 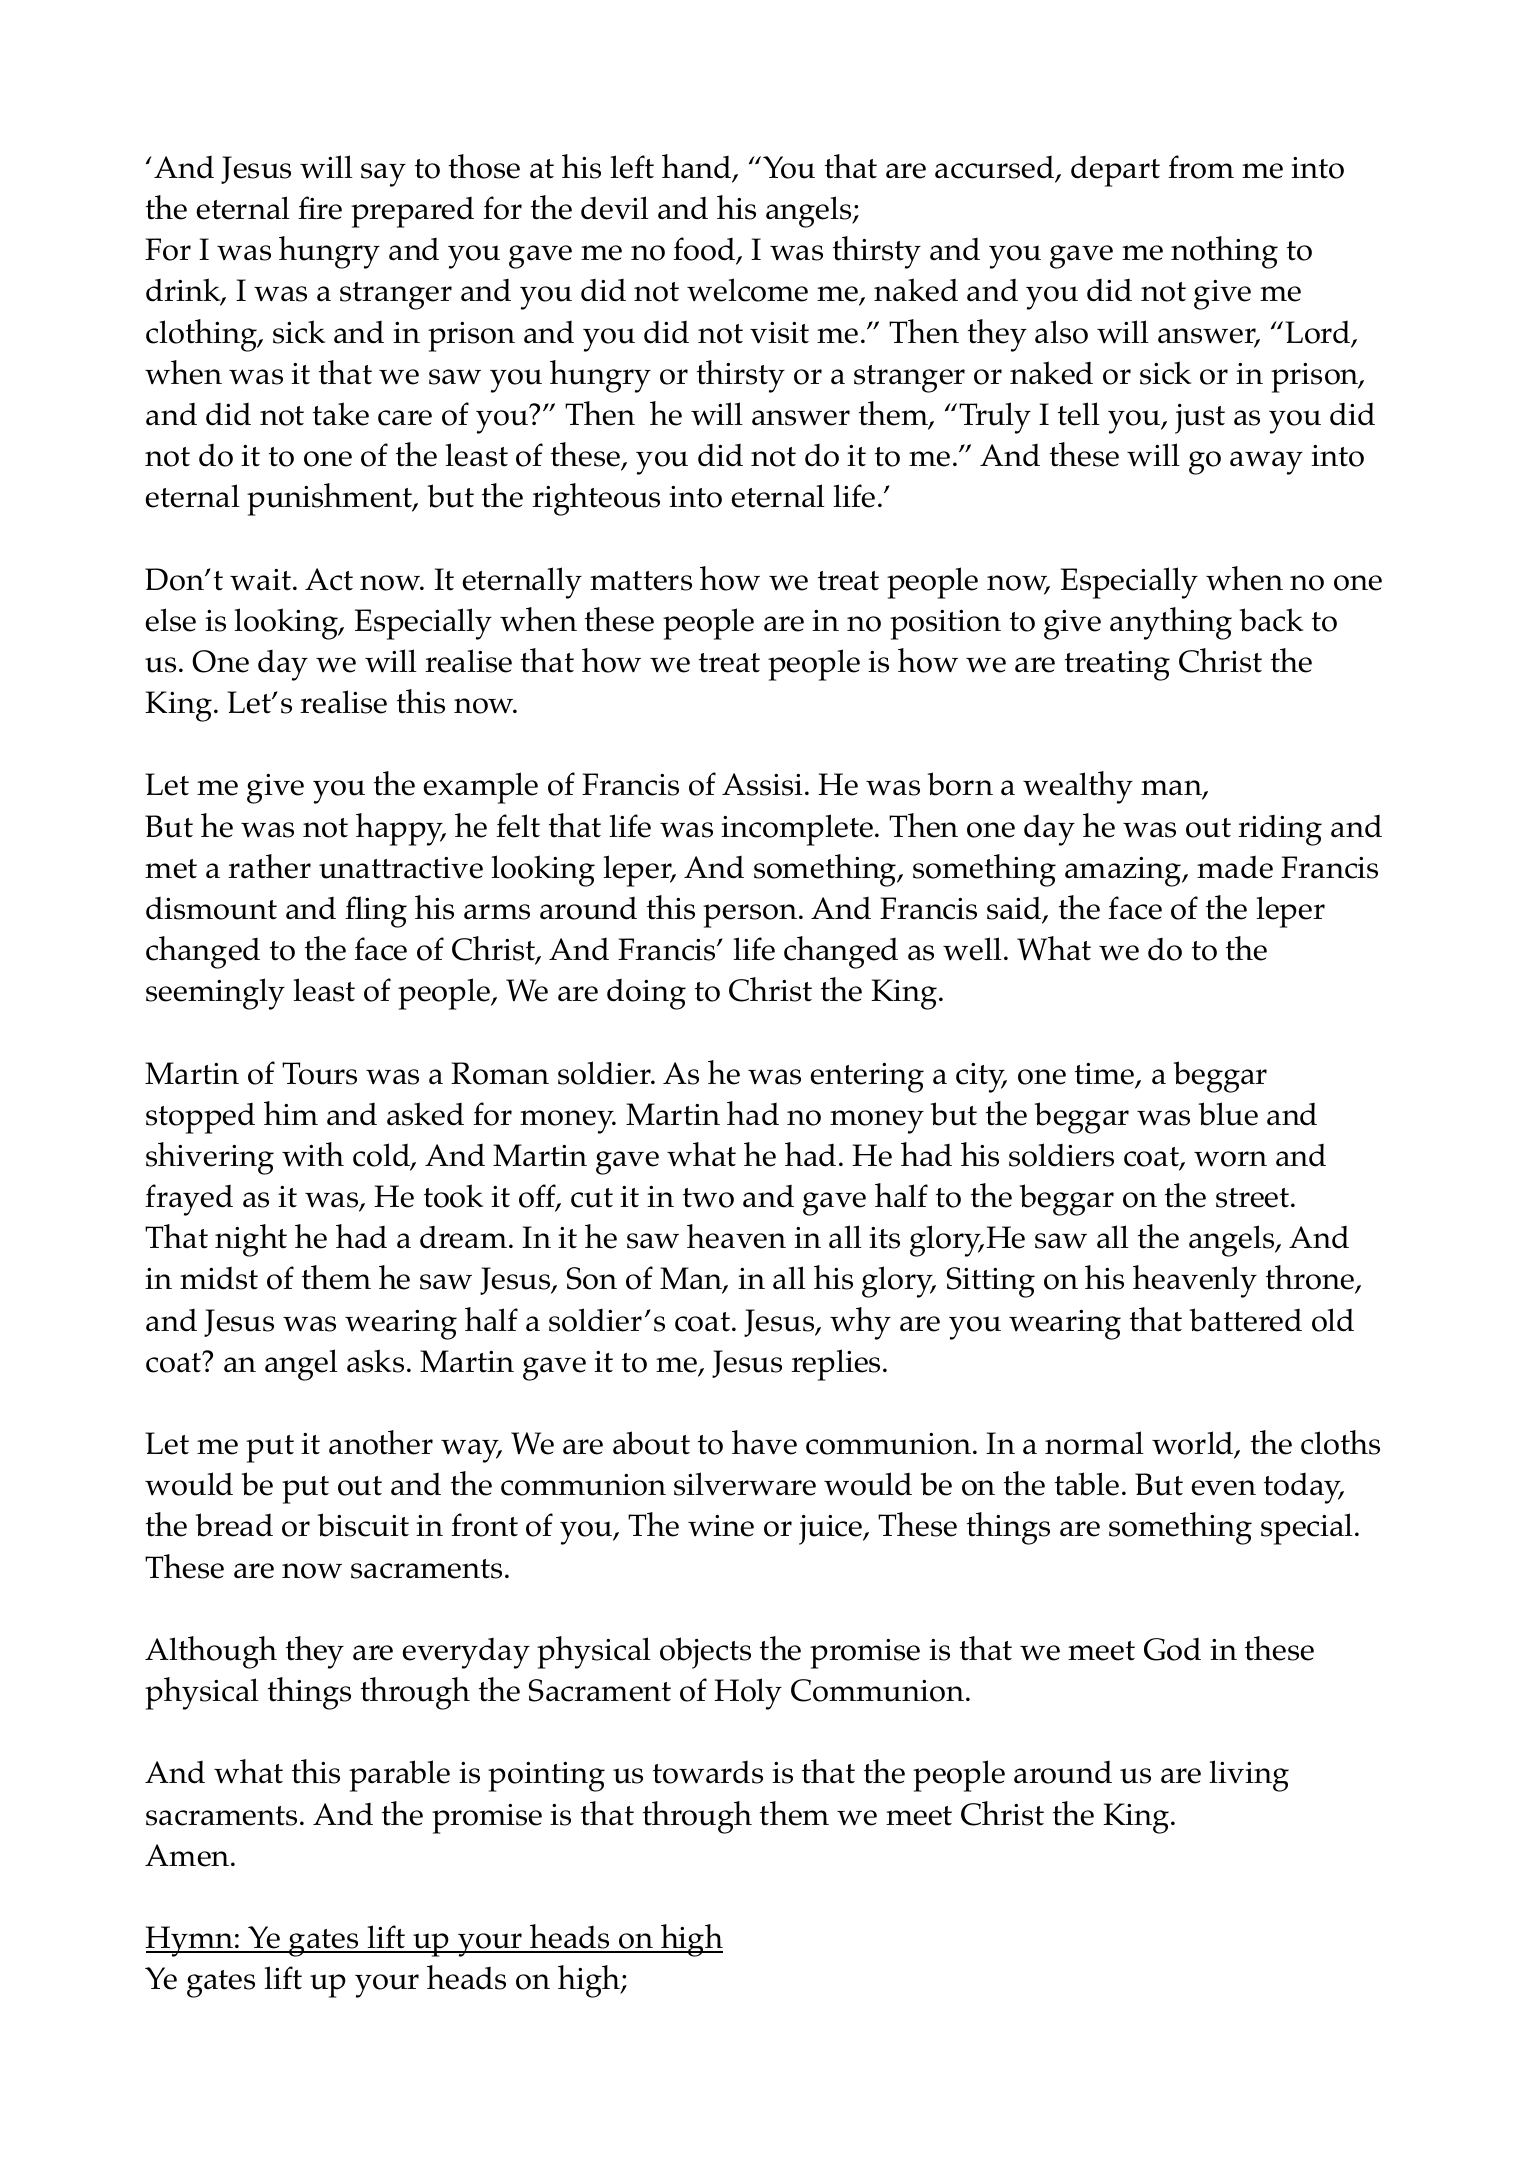 What do you see at coordinates (1235, 867) in the screenshot?
I see `made` at bounding box center [1235, 867].
